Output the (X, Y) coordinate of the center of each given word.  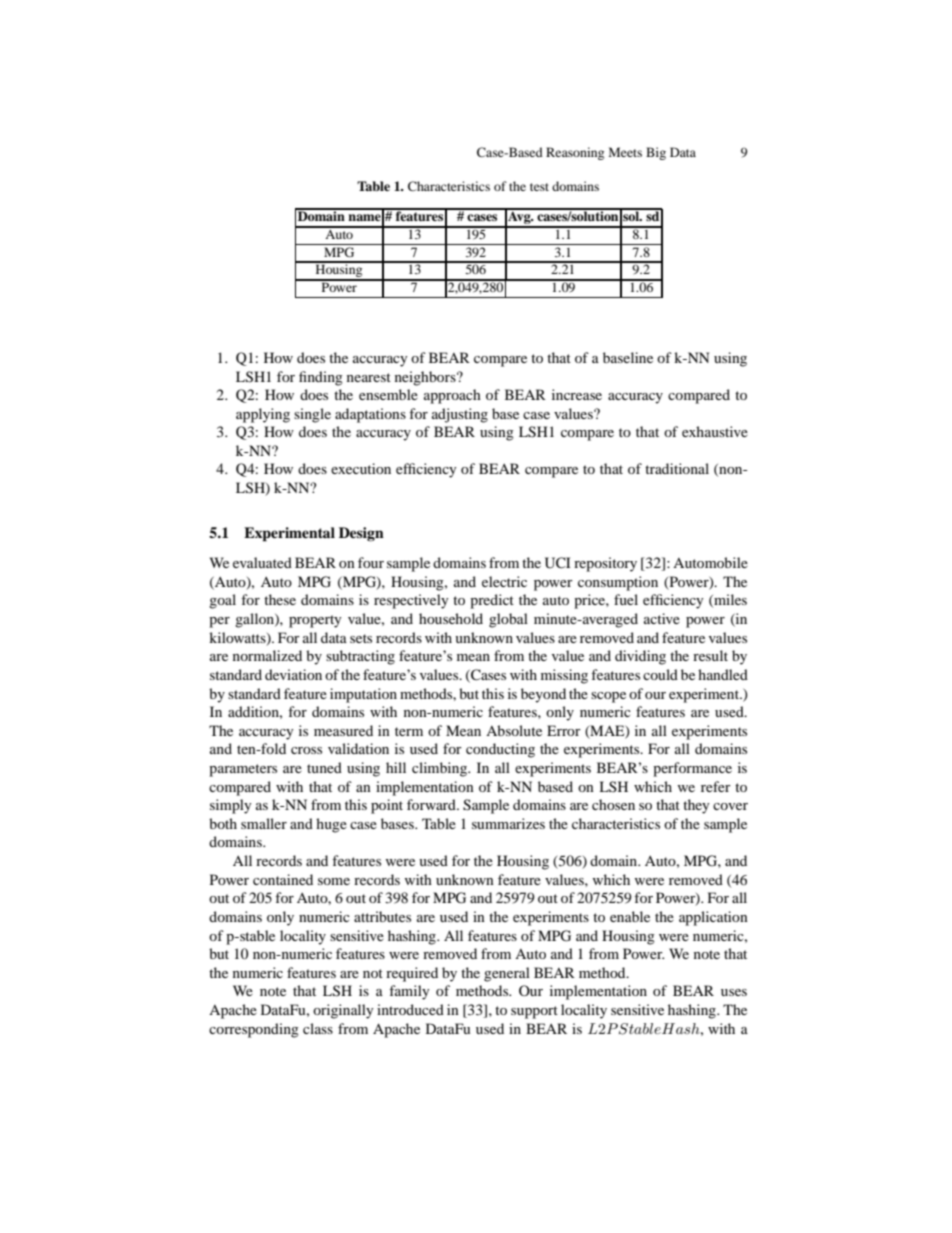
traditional (677, 468)
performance (692, 769)
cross (306, 750)
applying (263, 415)
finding (321, 378)
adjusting (460, 415)
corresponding (254, 1030)
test (539, 187)
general (507, 974)
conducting (500, 750)
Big (656, 153)
